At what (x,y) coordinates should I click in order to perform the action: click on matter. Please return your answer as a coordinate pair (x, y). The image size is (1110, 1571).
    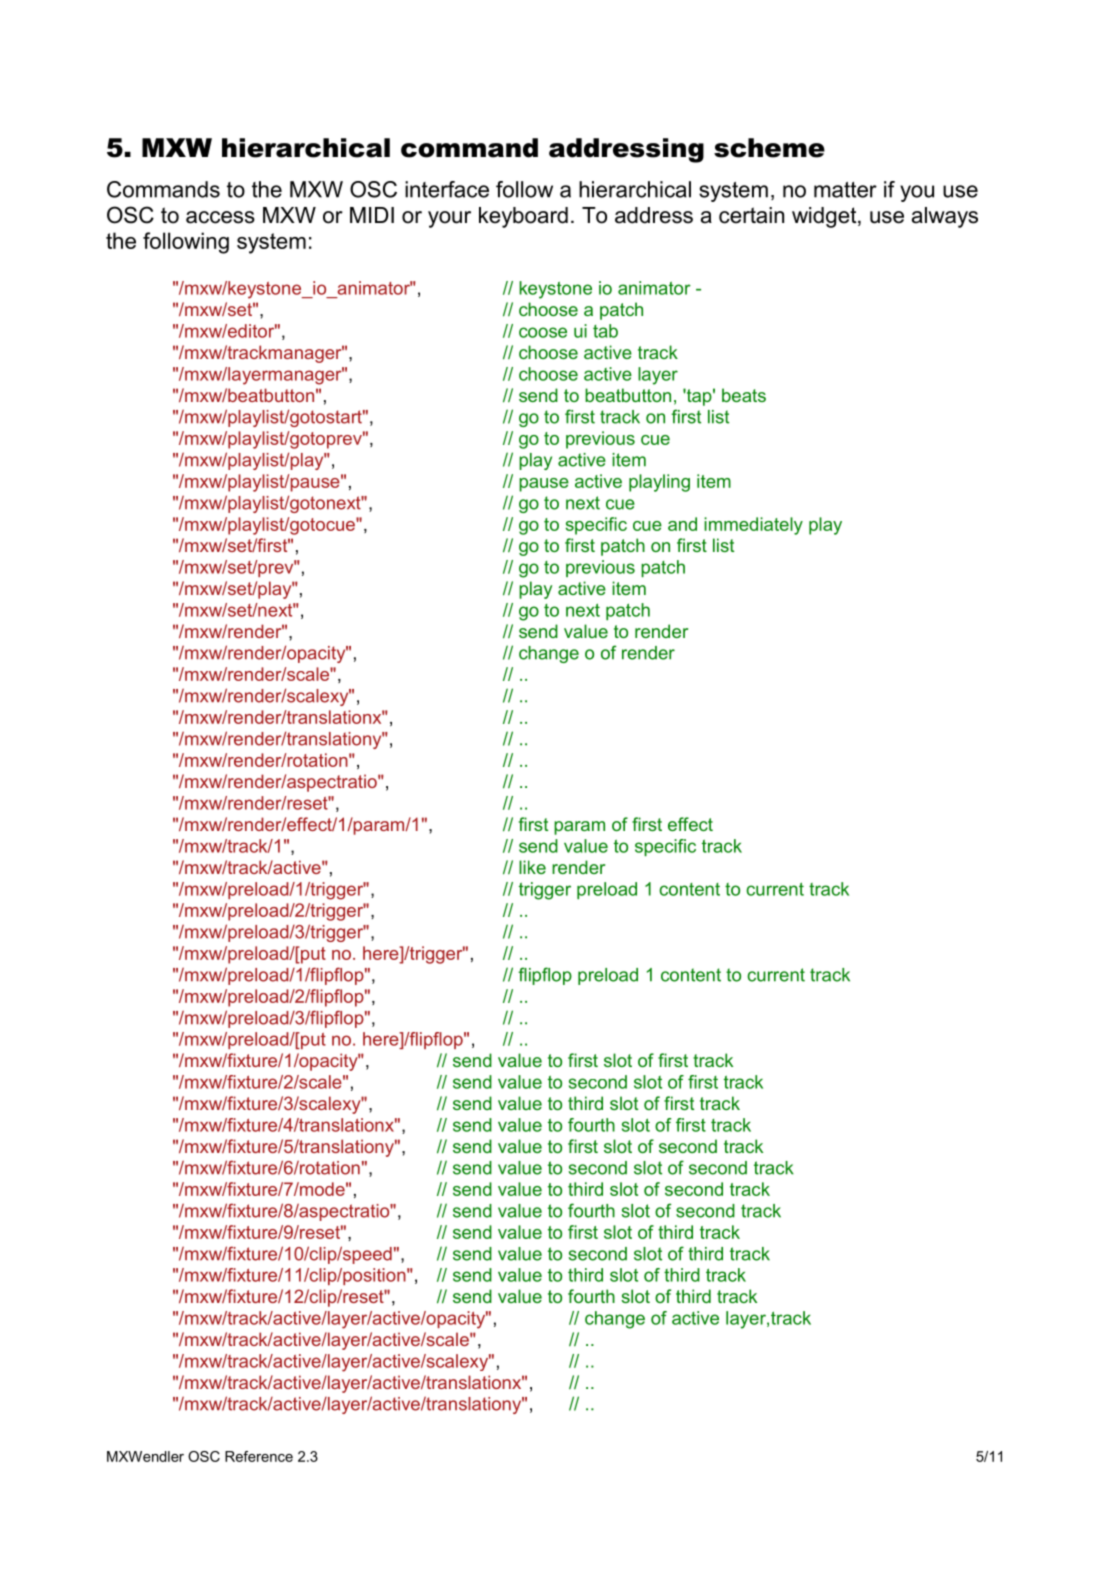
    Looking at the image, I should click on (845, 190).
